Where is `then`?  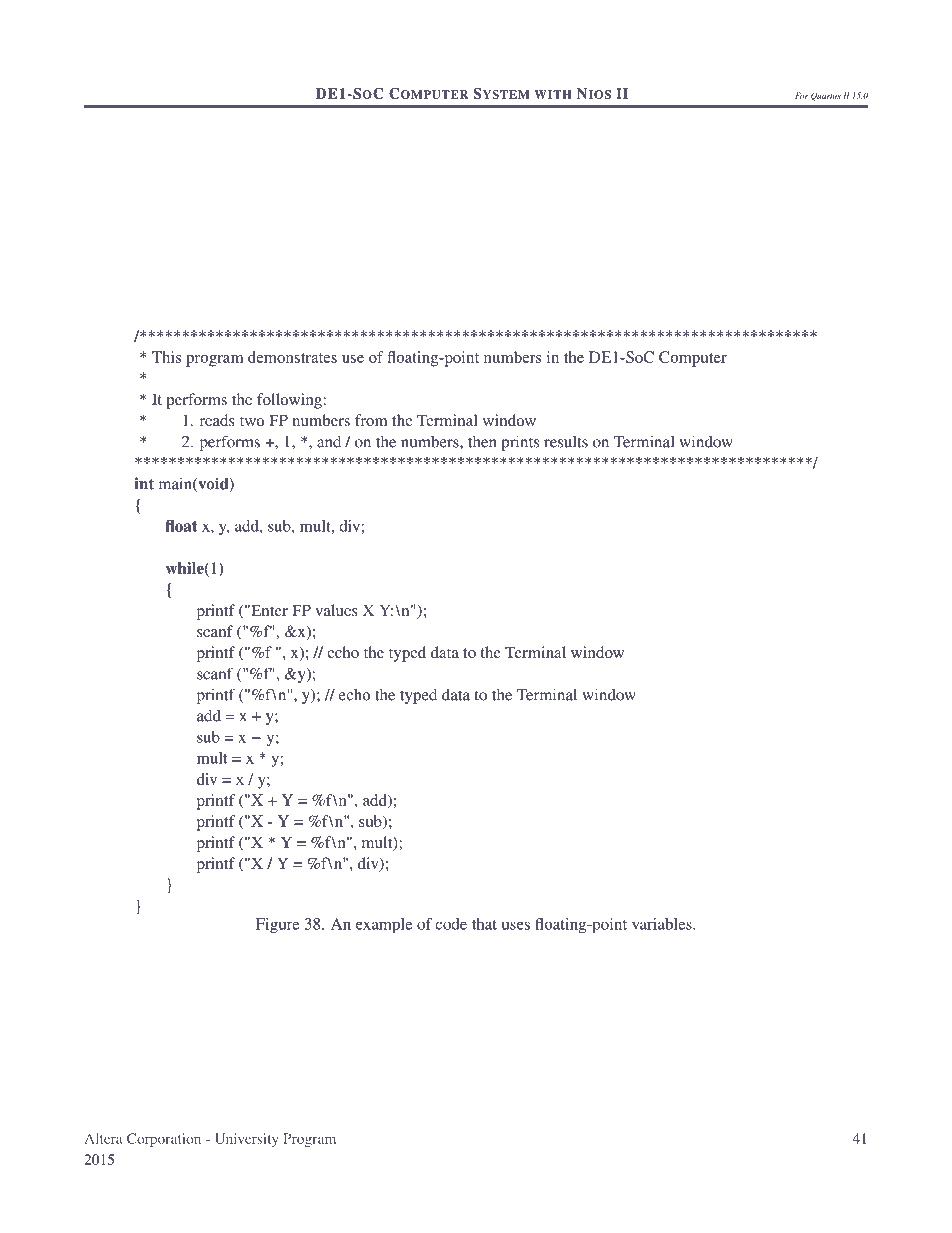 then is located at coordinates (482, 442).
